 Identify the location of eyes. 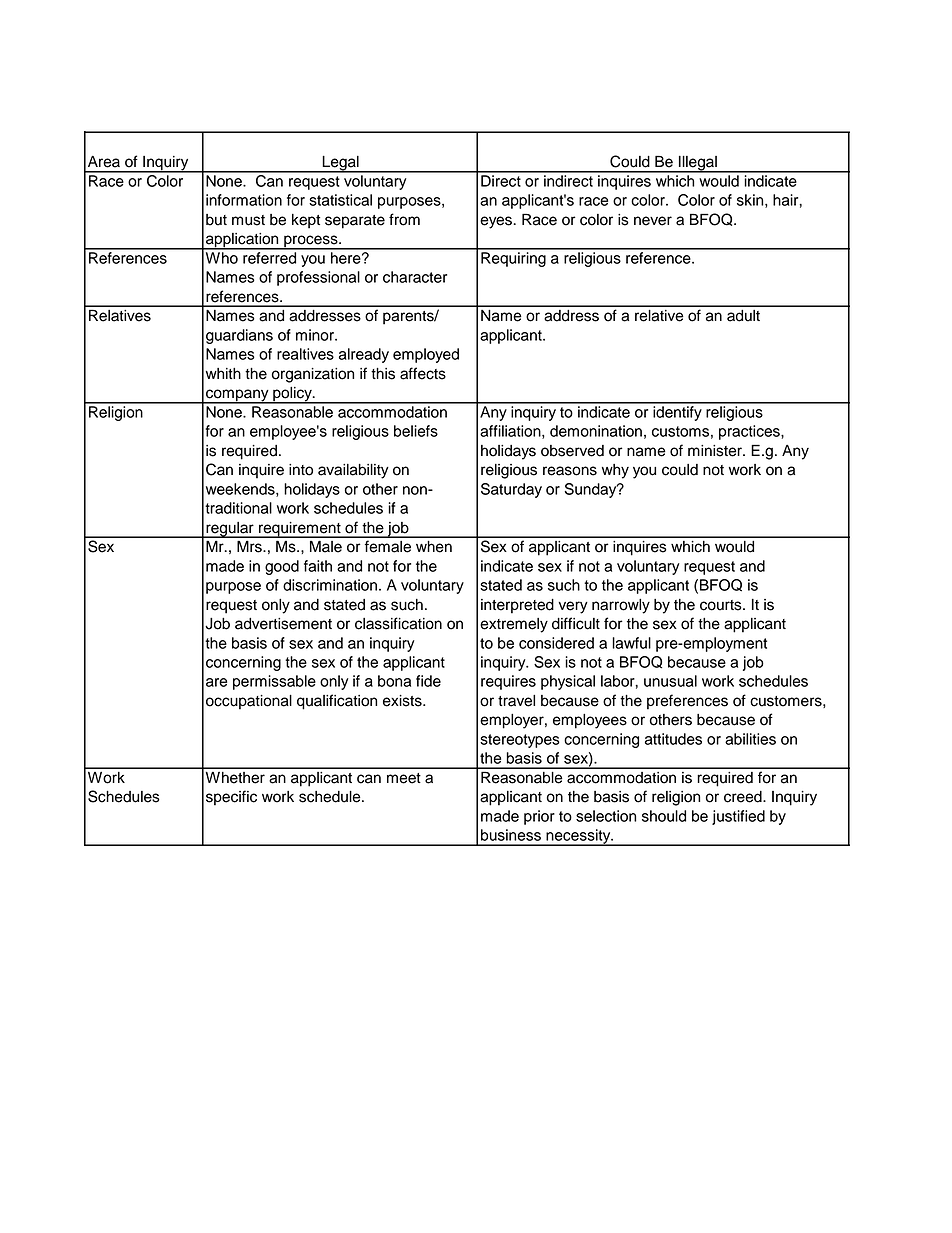
(497, 222).
